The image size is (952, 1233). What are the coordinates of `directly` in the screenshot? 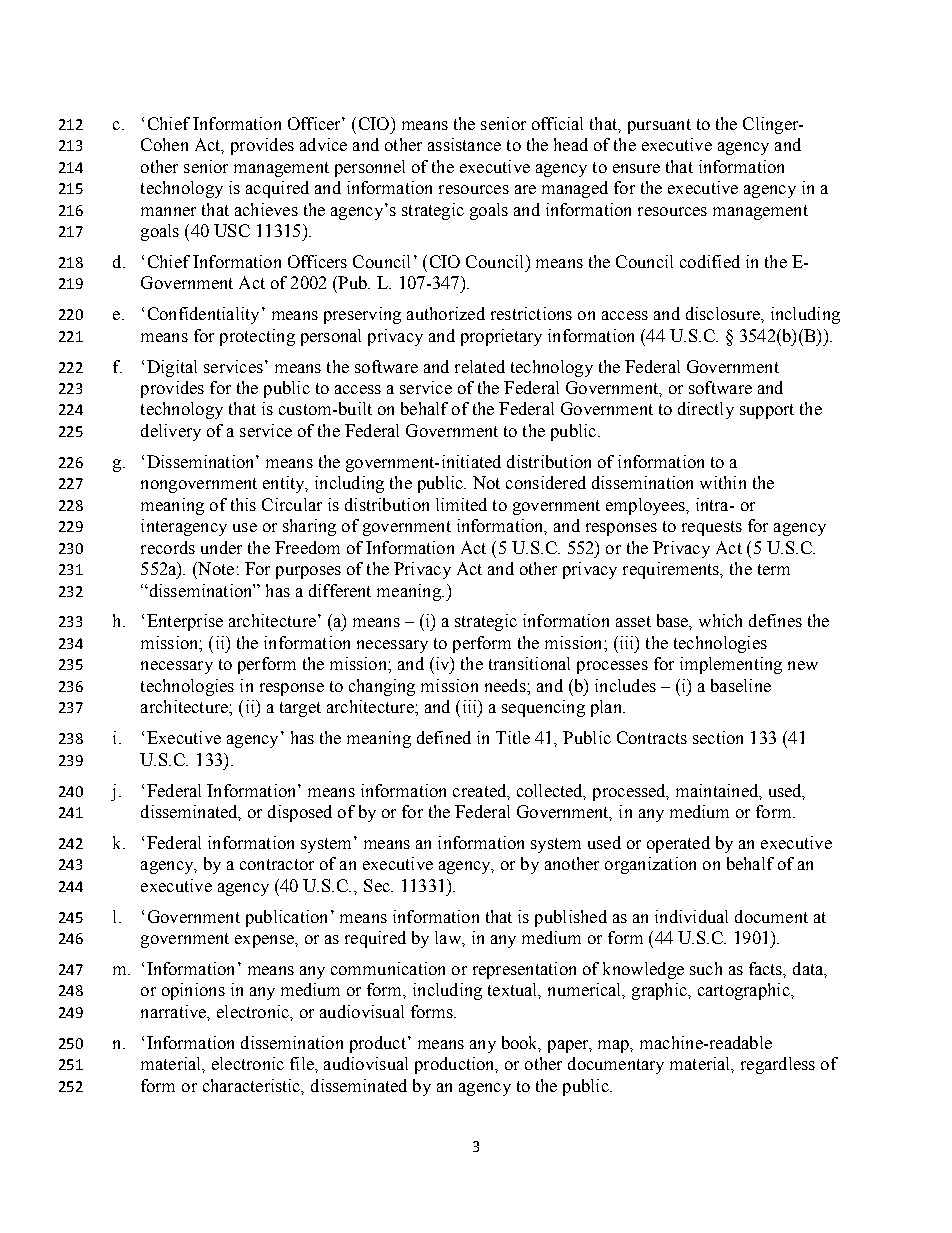 It's located at (706, 410).
